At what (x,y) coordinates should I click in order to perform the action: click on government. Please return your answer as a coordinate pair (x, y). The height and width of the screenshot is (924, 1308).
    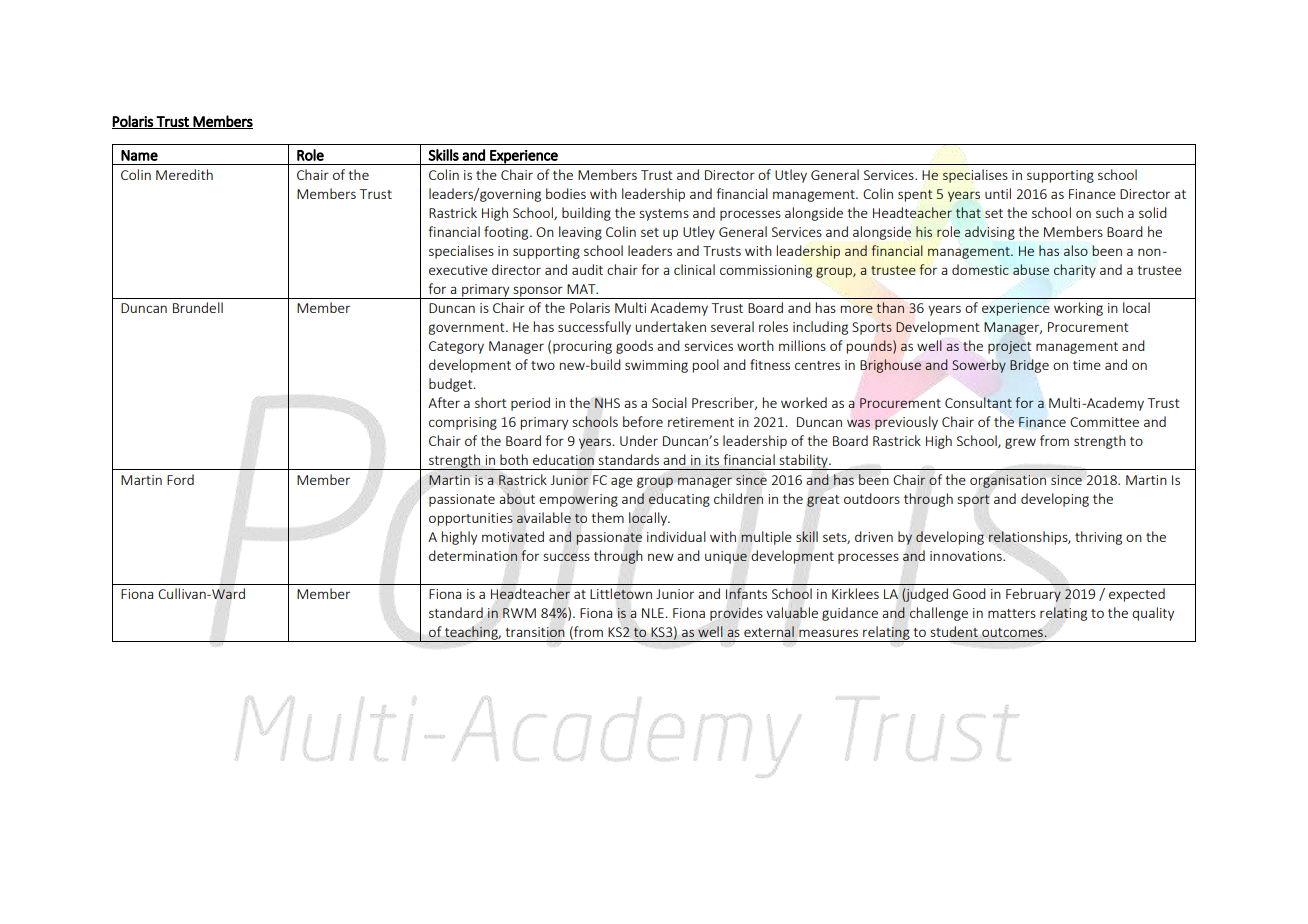
    Looking at the image, I should click on (467, 329).
